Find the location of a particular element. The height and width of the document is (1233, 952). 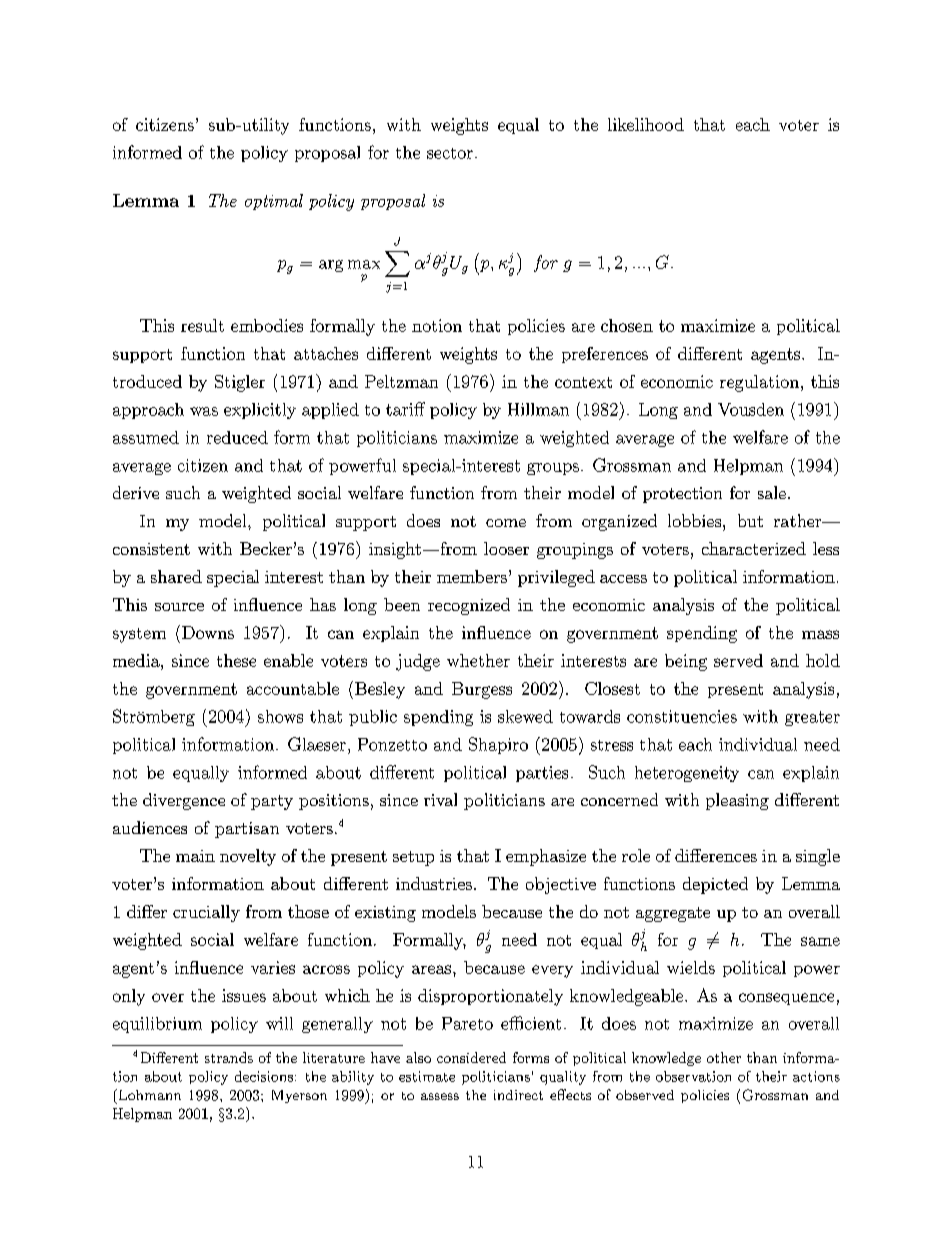

mass is located at coordinates (820, 634).
